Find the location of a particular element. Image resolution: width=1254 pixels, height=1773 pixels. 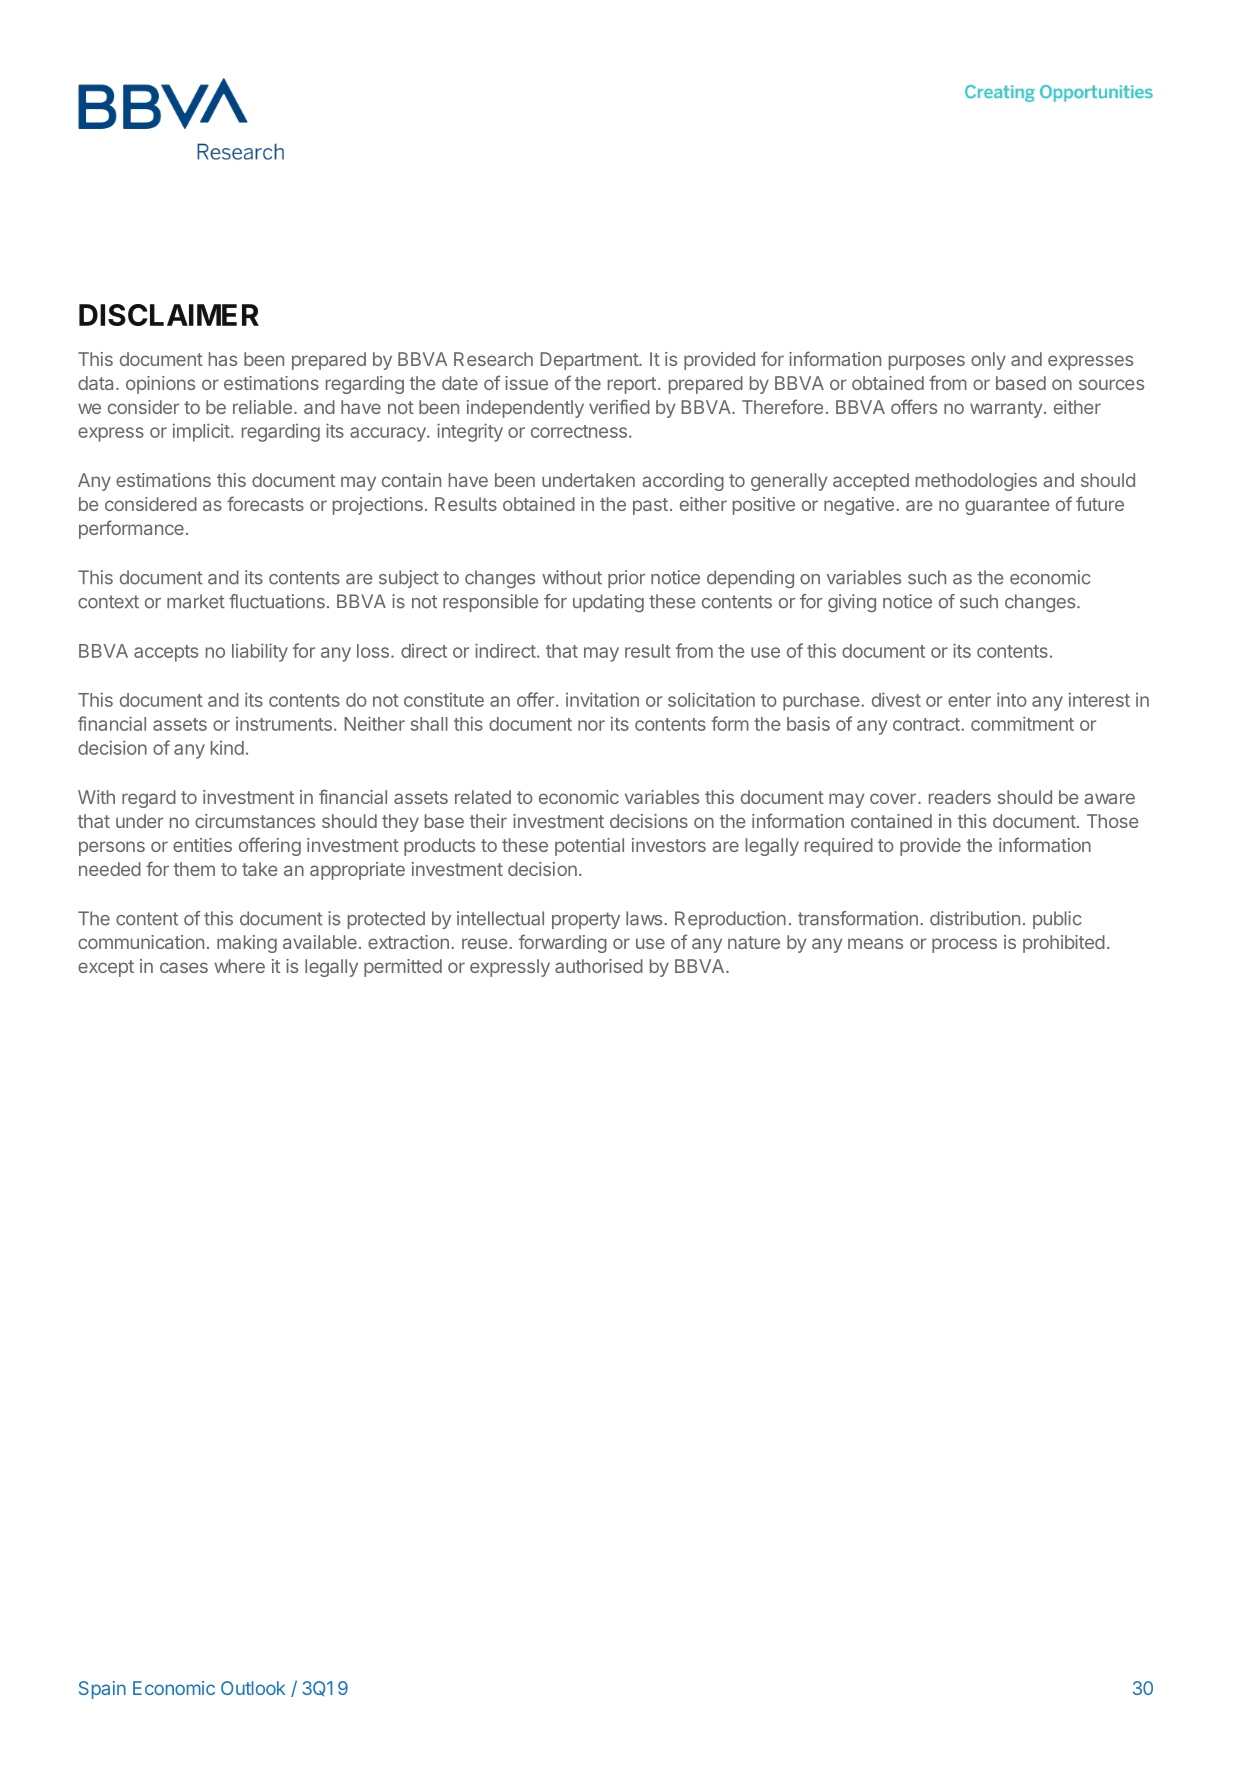

invitation is located at coordinates (602, 699).
